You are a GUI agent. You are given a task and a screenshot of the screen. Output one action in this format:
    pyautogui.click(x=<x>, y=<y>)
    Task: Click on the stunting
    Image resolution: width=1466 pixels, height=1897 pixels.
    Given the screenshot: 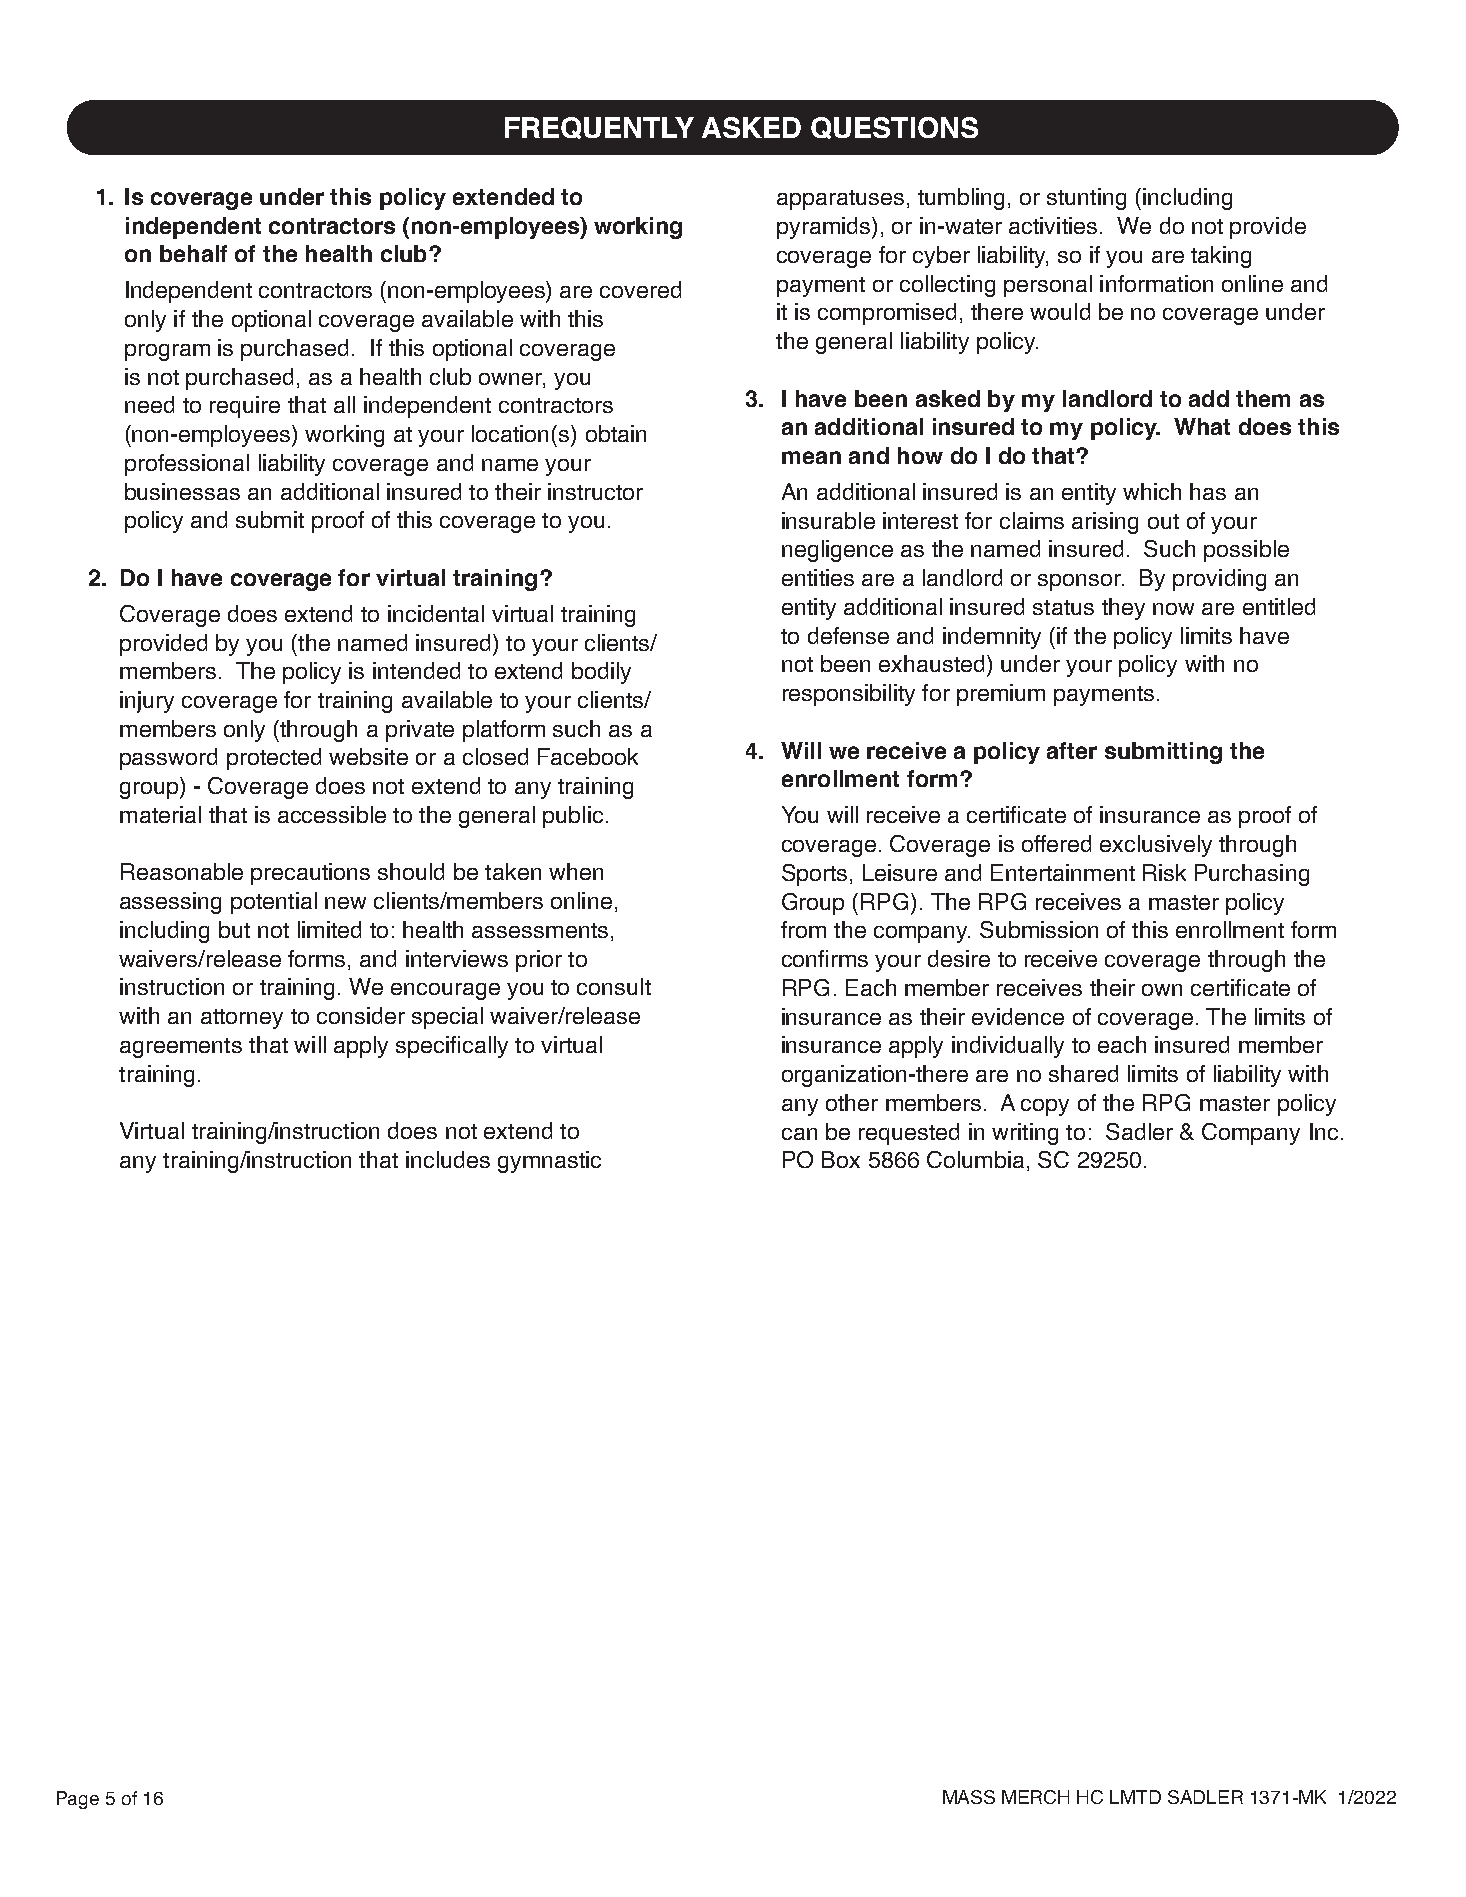 What is the action you would take?
    pyautogui.click(x=1086, y=199)
